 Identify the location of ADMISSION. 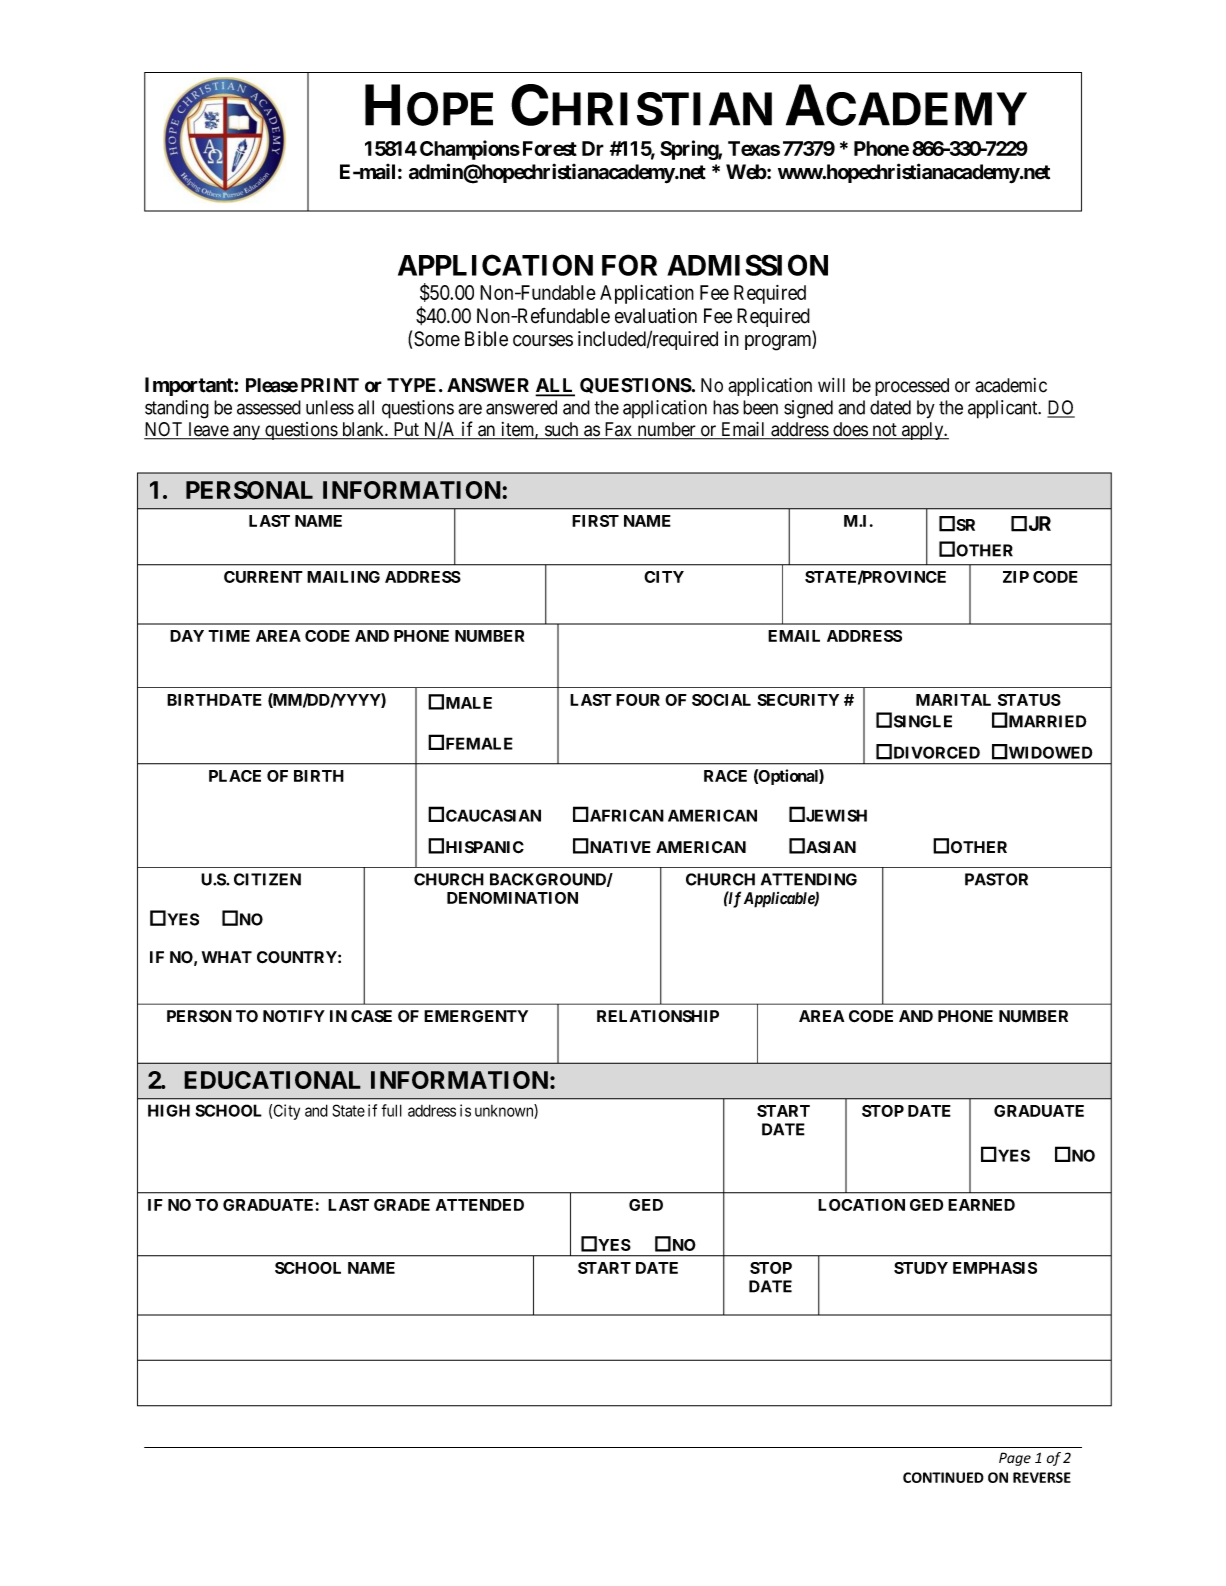
(747, 265).
